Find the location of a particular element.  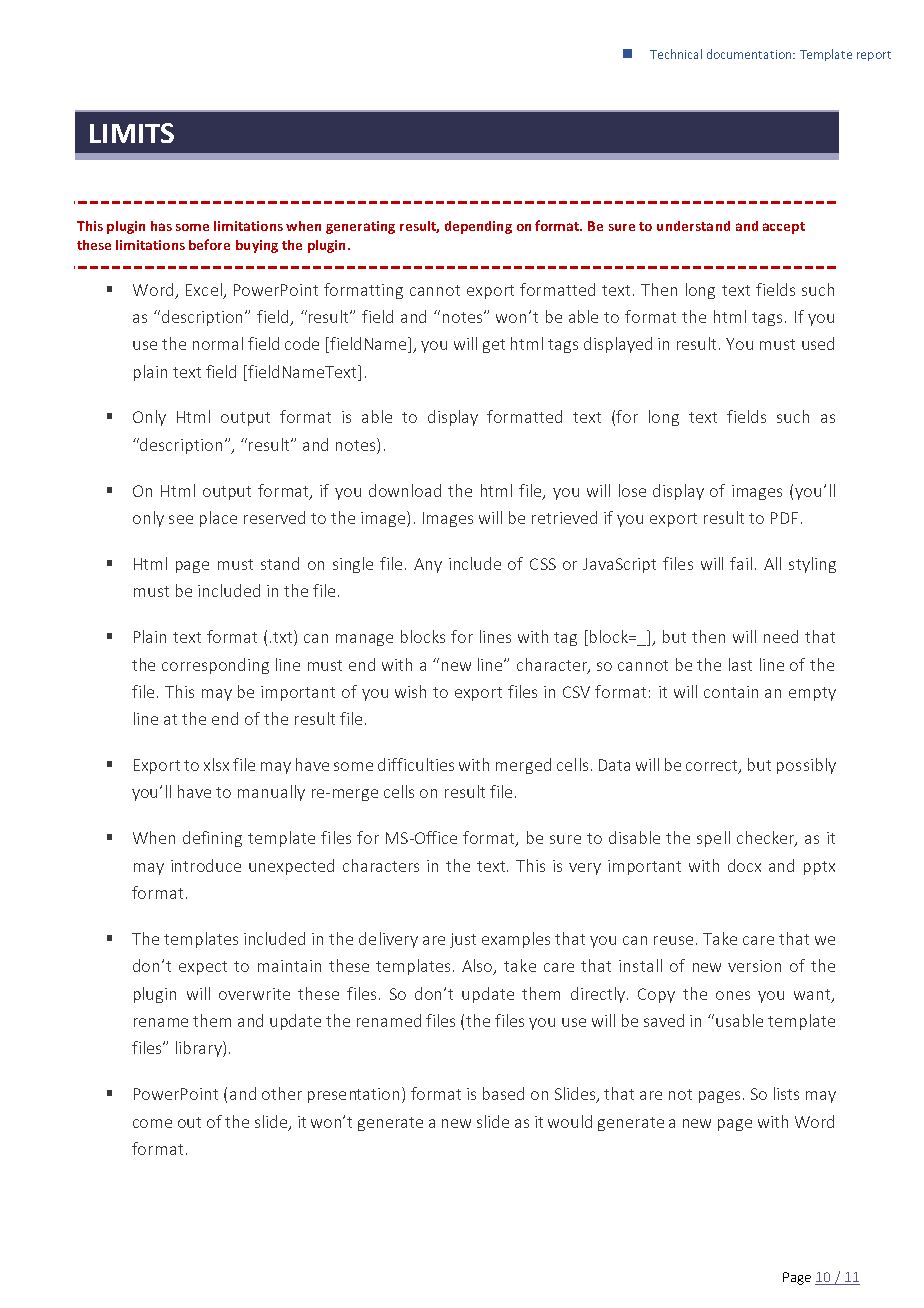

get is located at coordinates (494, 346).
